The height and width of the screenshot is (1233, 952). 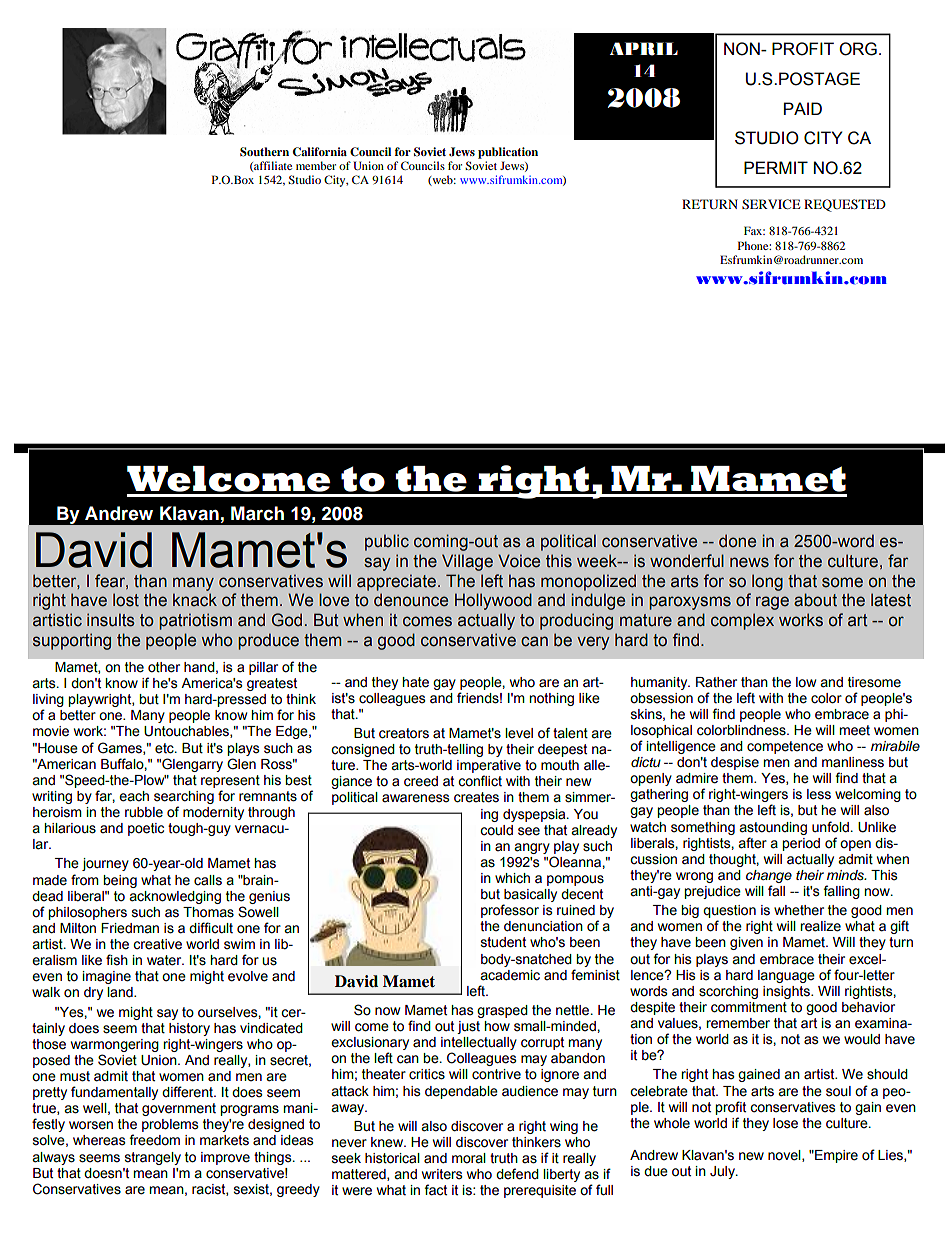 I want to click on PAID, so click(x=803, y=108).
